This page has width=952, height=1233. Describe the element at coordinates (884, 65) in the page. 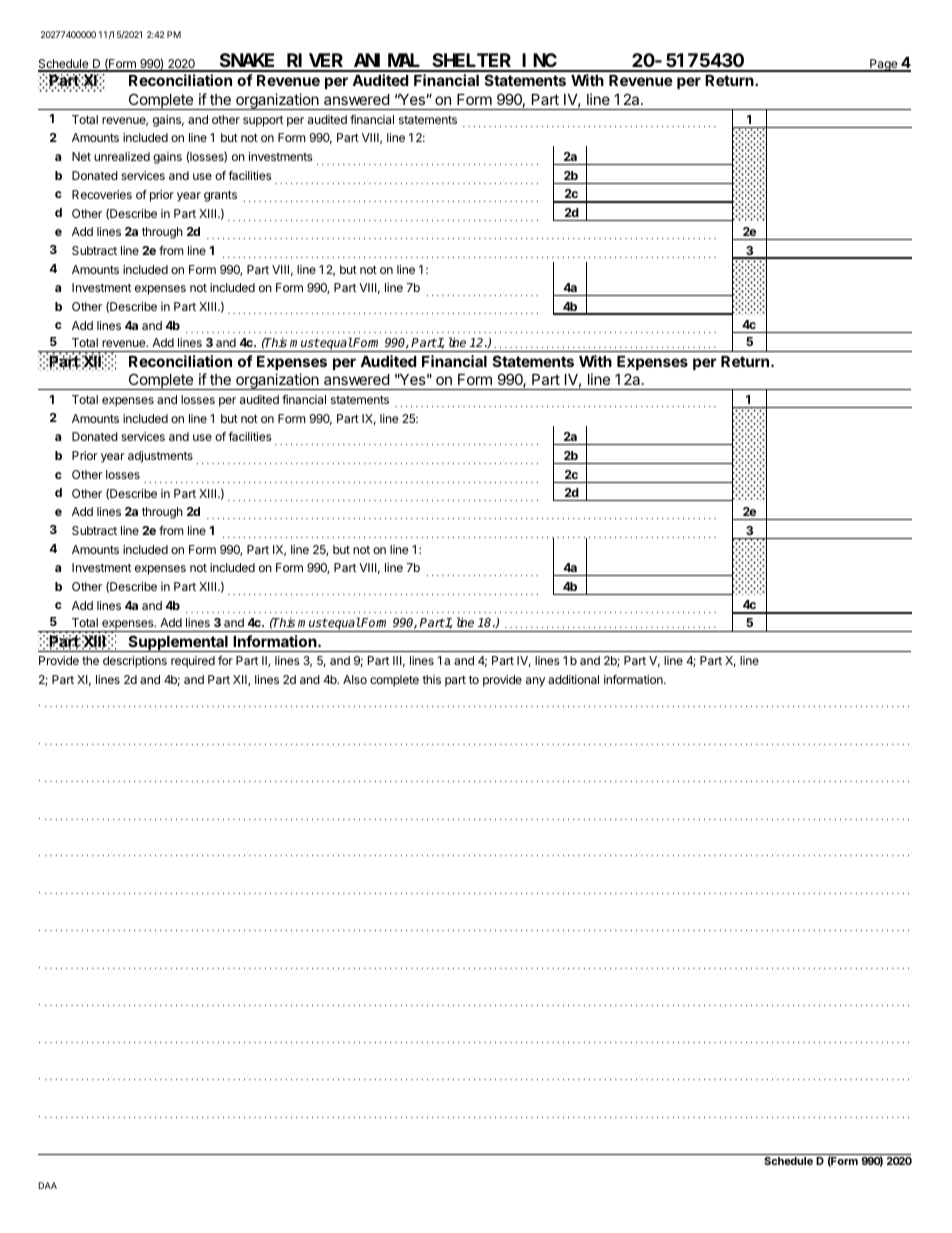

I see `Page` at that location.
